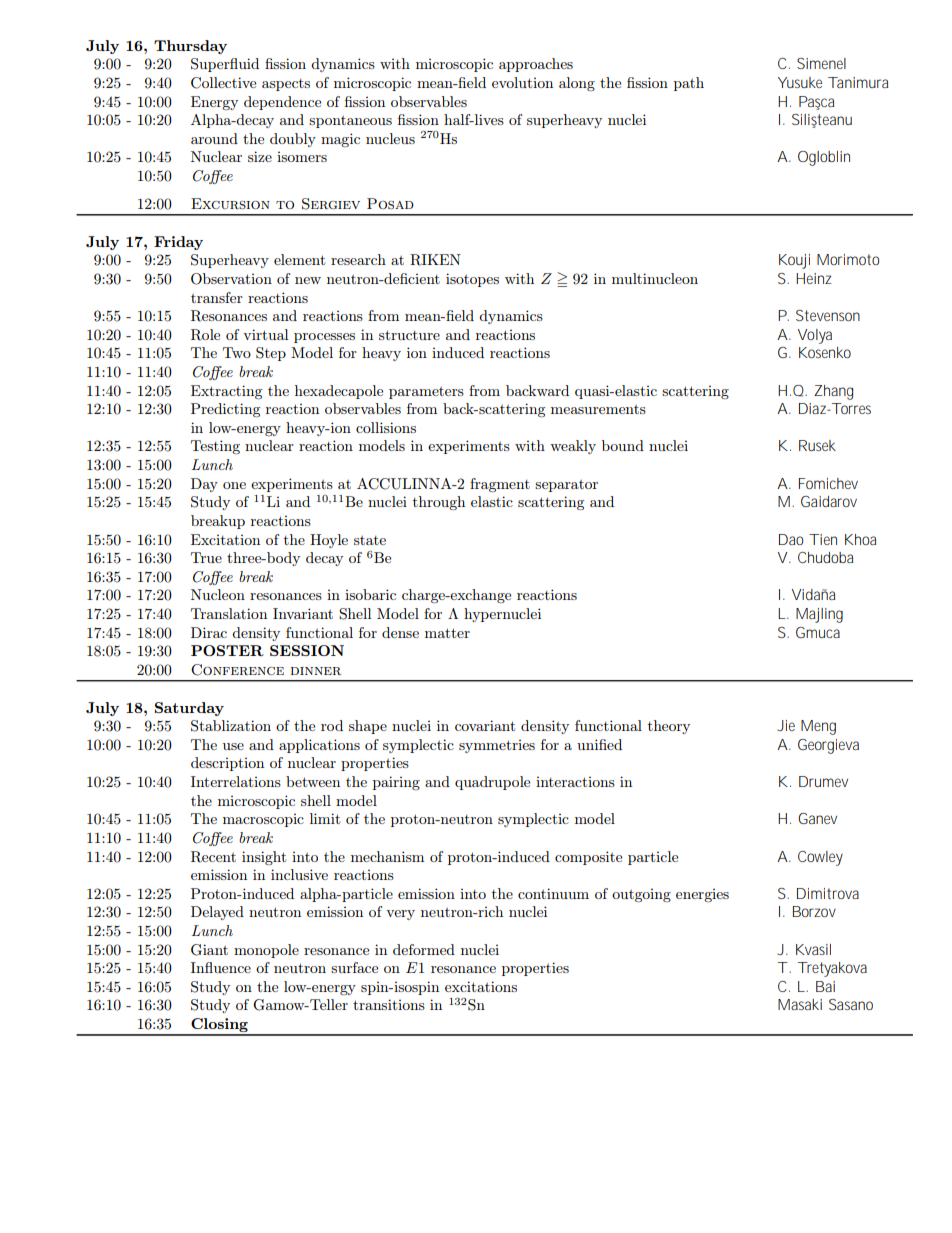 The image size is (952, 1233). I want to click on deformed, so click(424, 949).
